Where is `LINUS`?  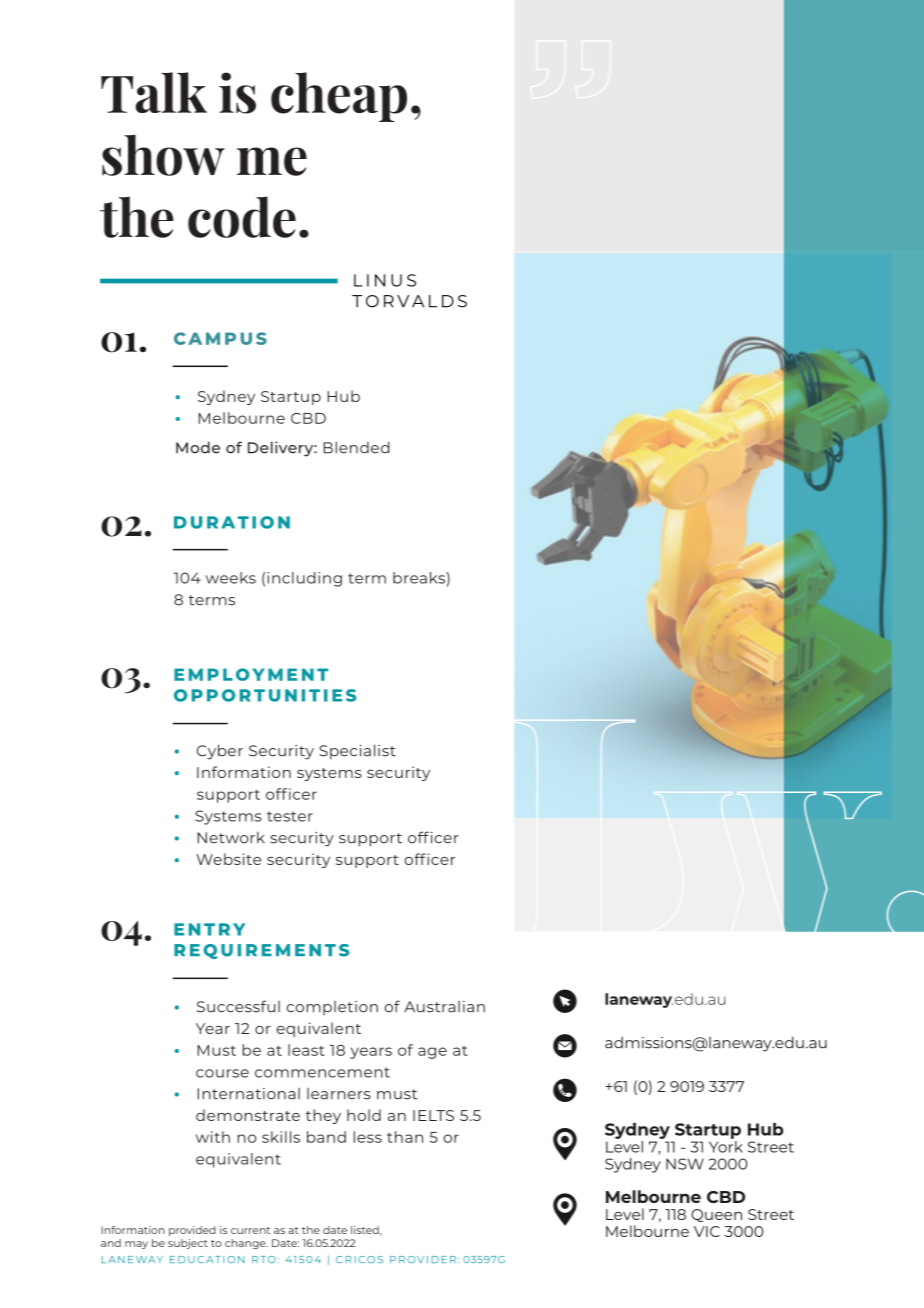
LINUS is located at coordinates (385, 280).
